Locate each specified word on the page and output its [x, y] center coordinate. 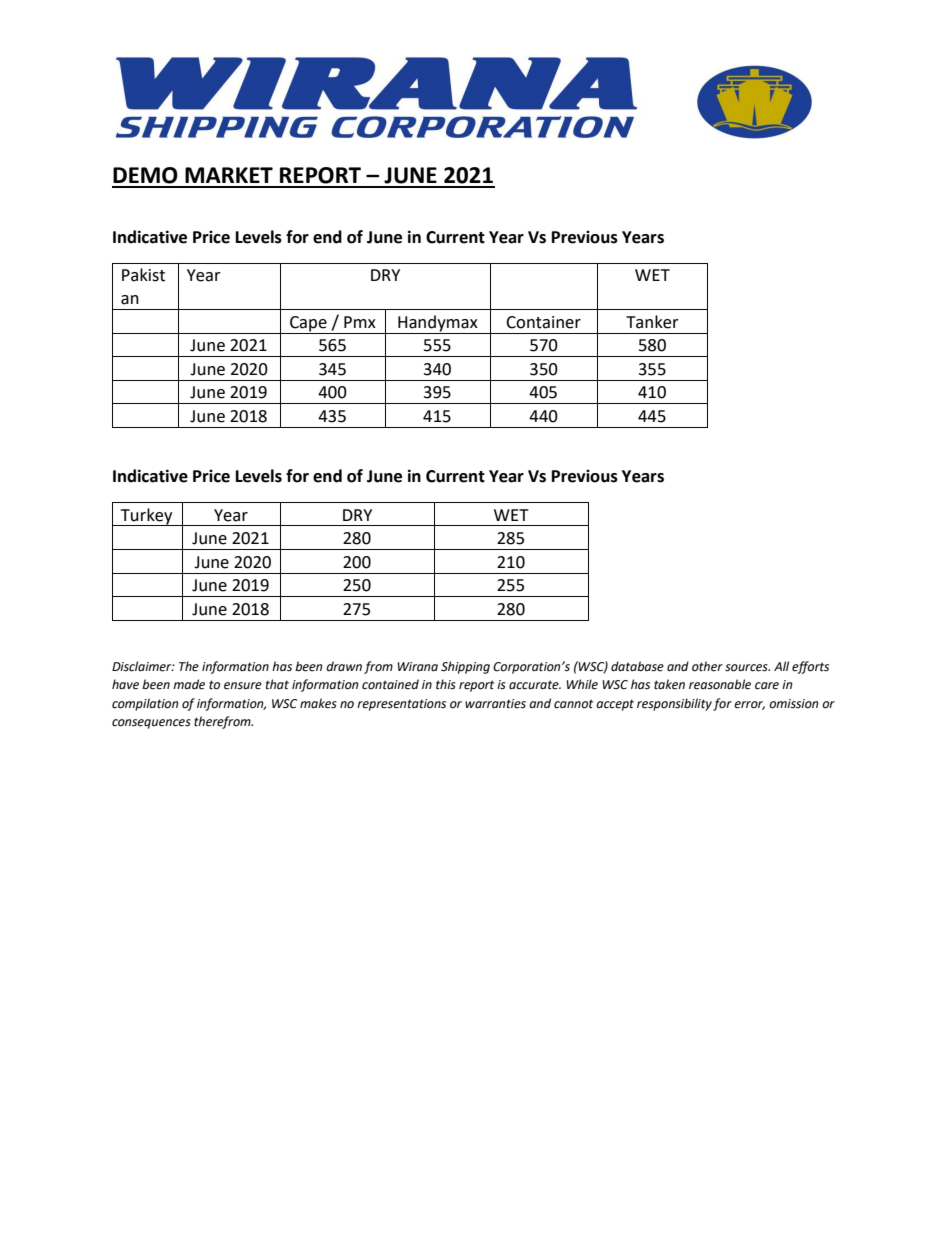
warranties [495, 704]
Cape [308, 324]
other [707, 666]
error [749, 705]
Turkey [146, 517]
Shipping [465, 667]
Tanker [652, 322]
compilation [145, 704]
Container [543, 322]
